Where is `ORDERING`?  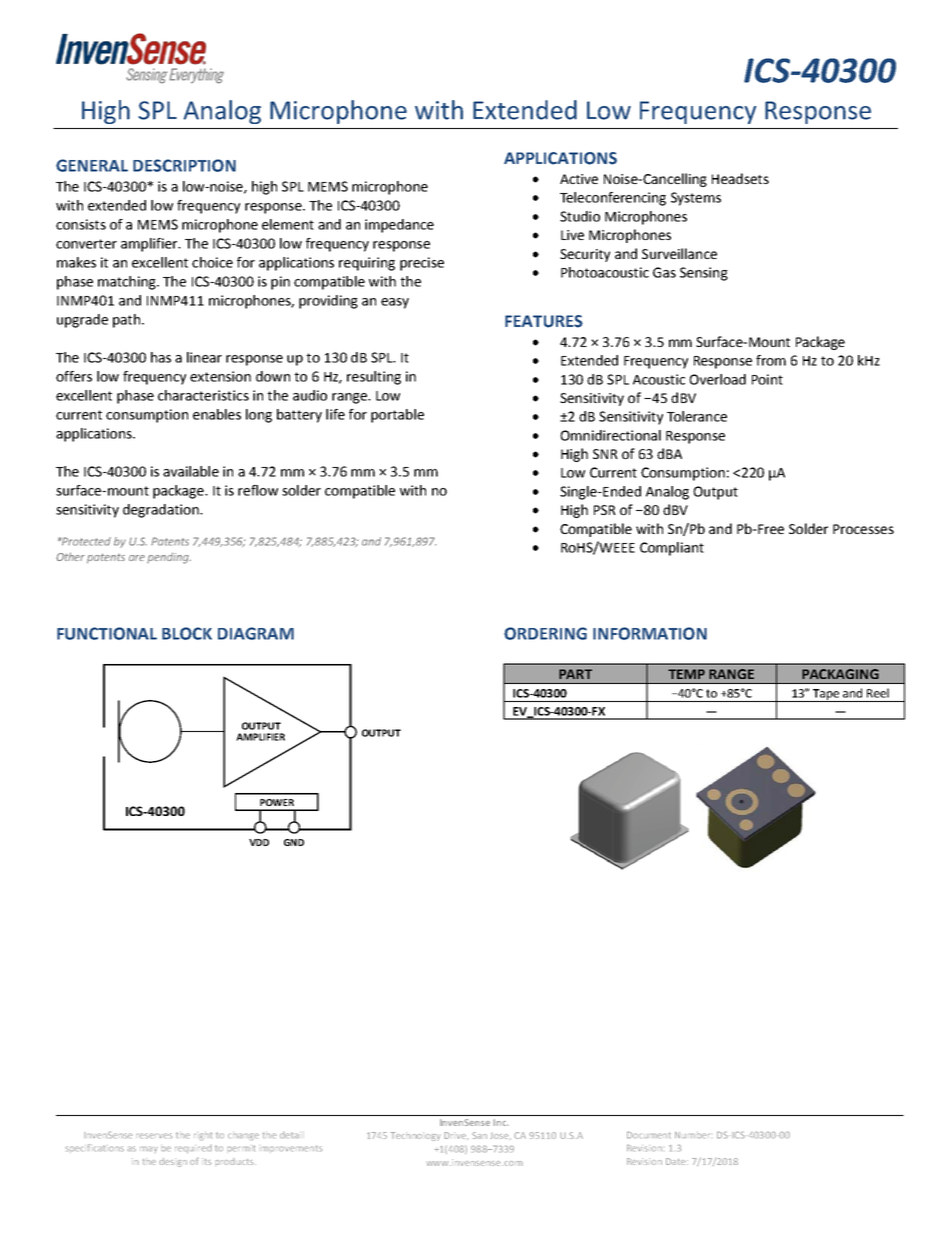
ORDERING is located at coordinates (545, 633).
